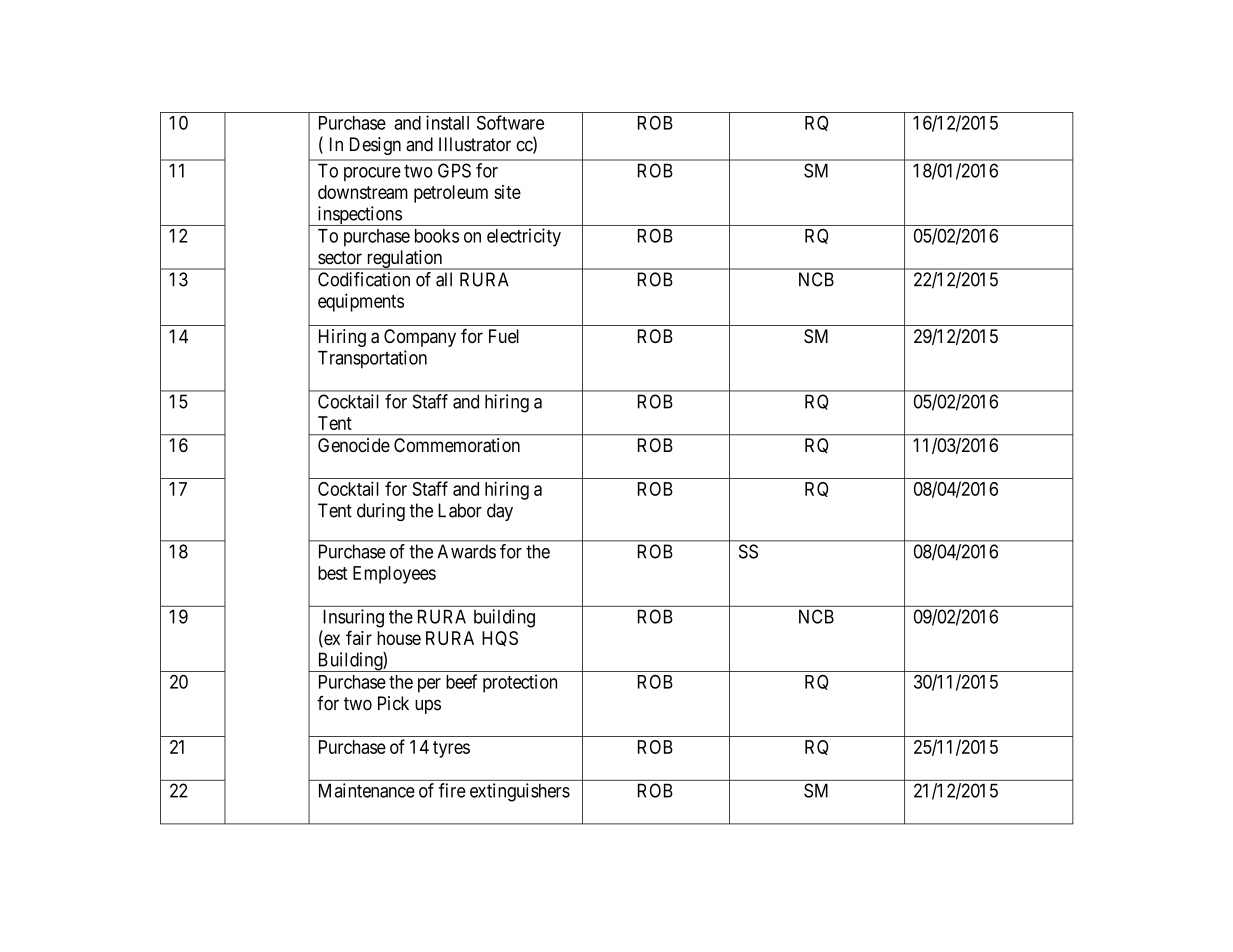 The height and width of the screenshot is (952, 1233). Describe the element at coordinates (367, 790) in the screenshot. I see `Maintenance` at that location.
